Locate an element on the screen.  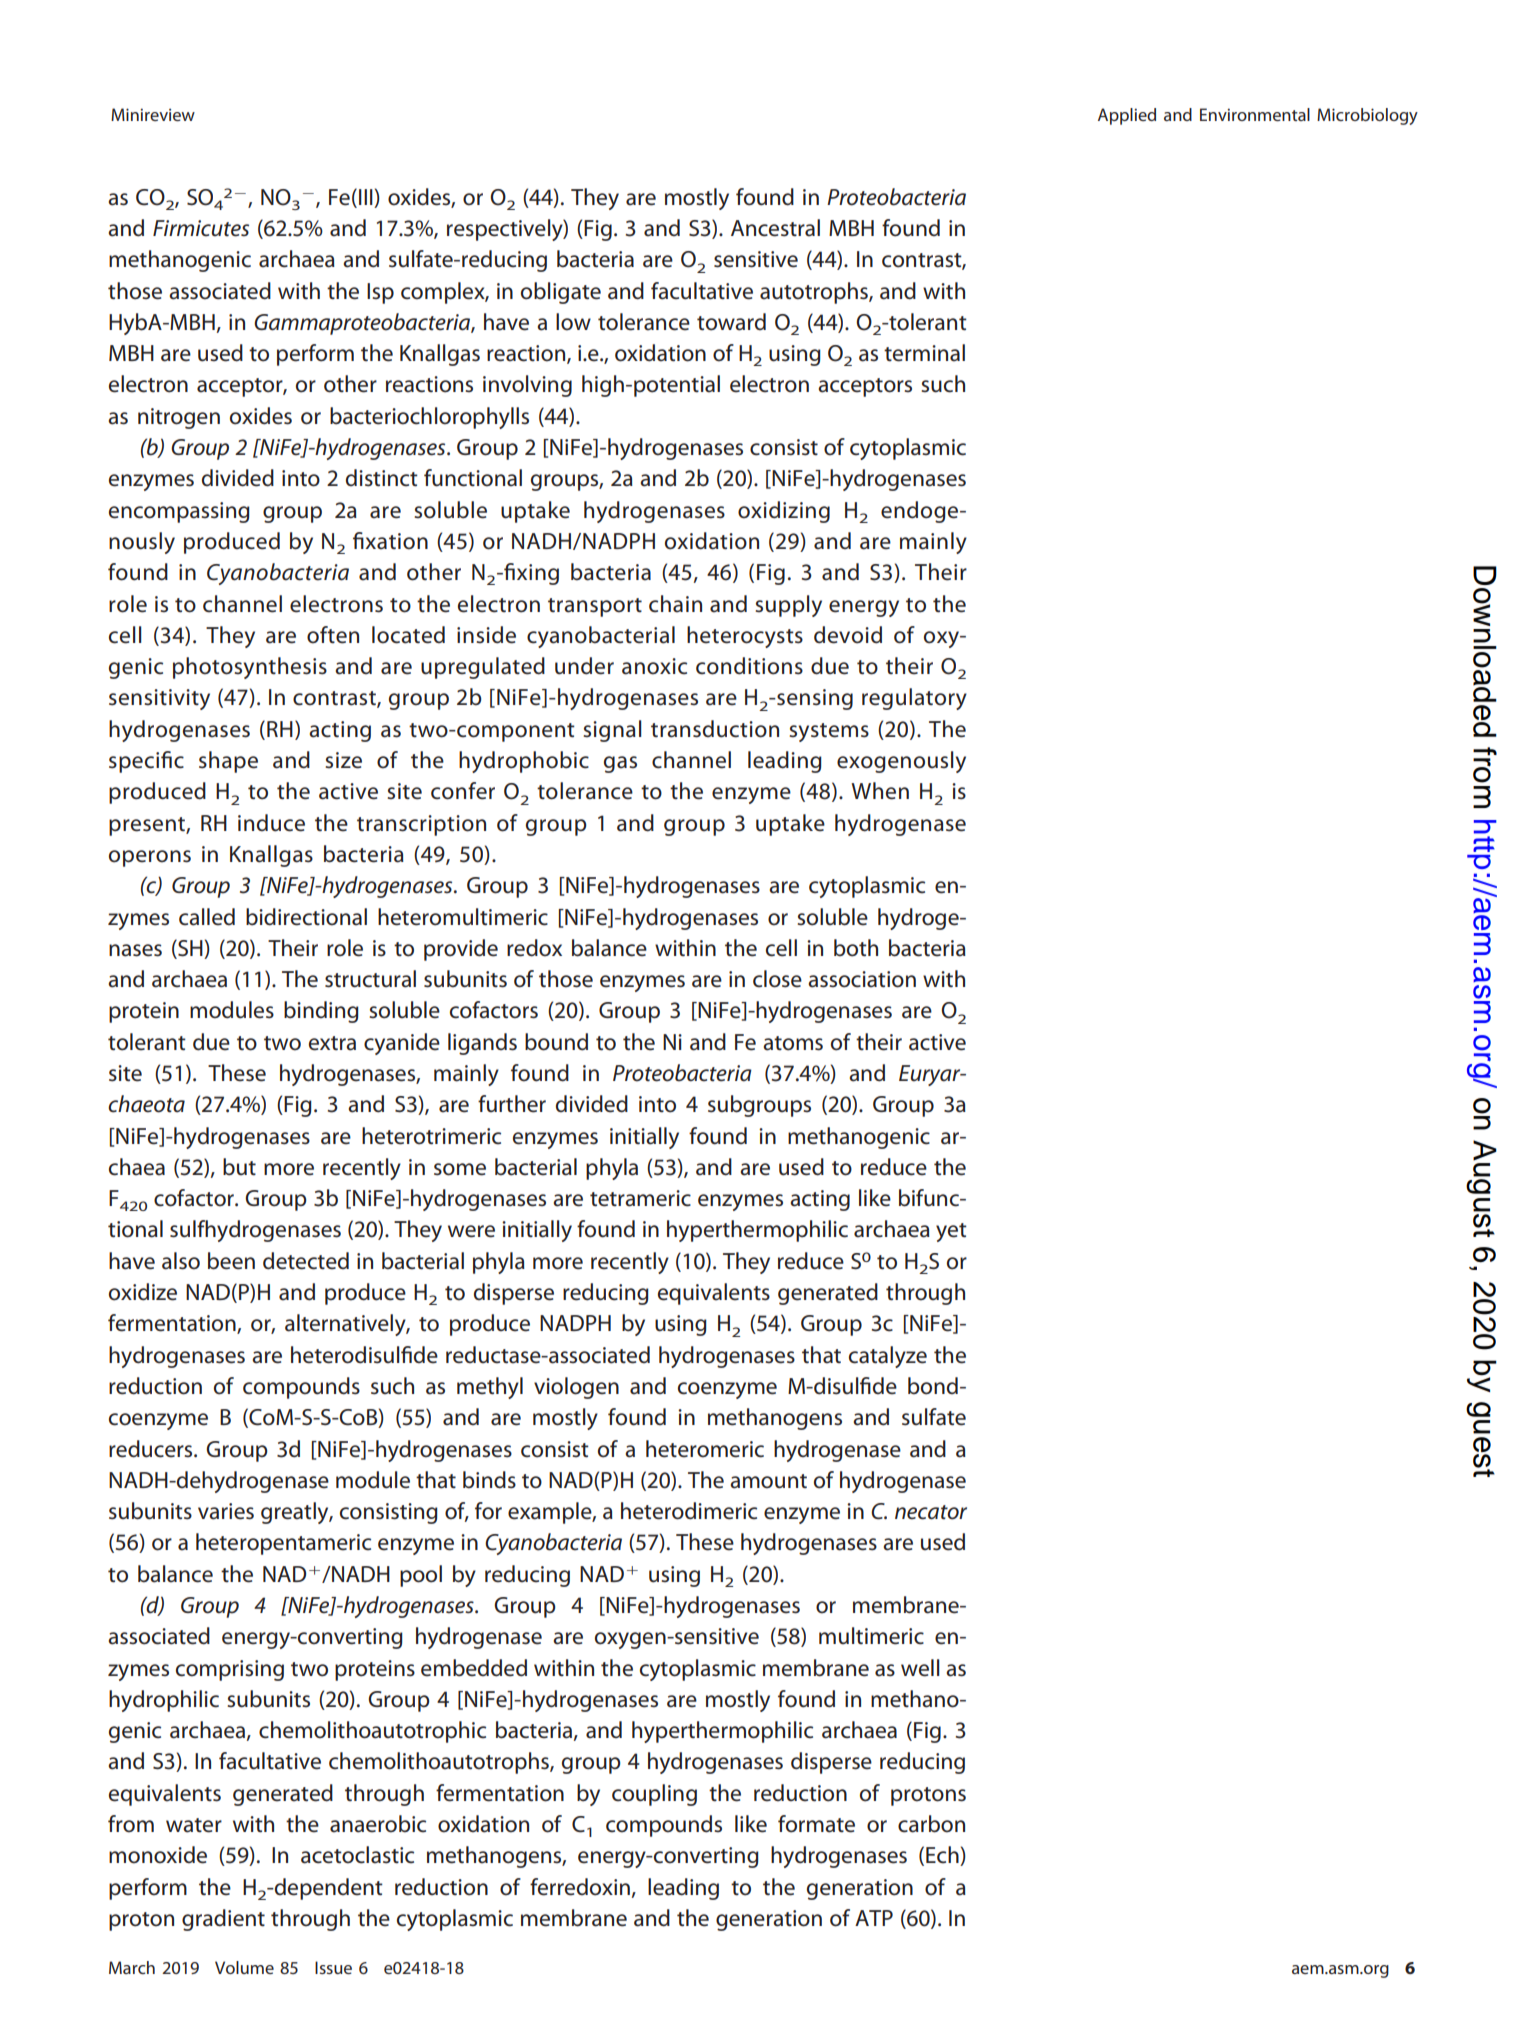
Firmicutes is located at coordinates (201, 228).
